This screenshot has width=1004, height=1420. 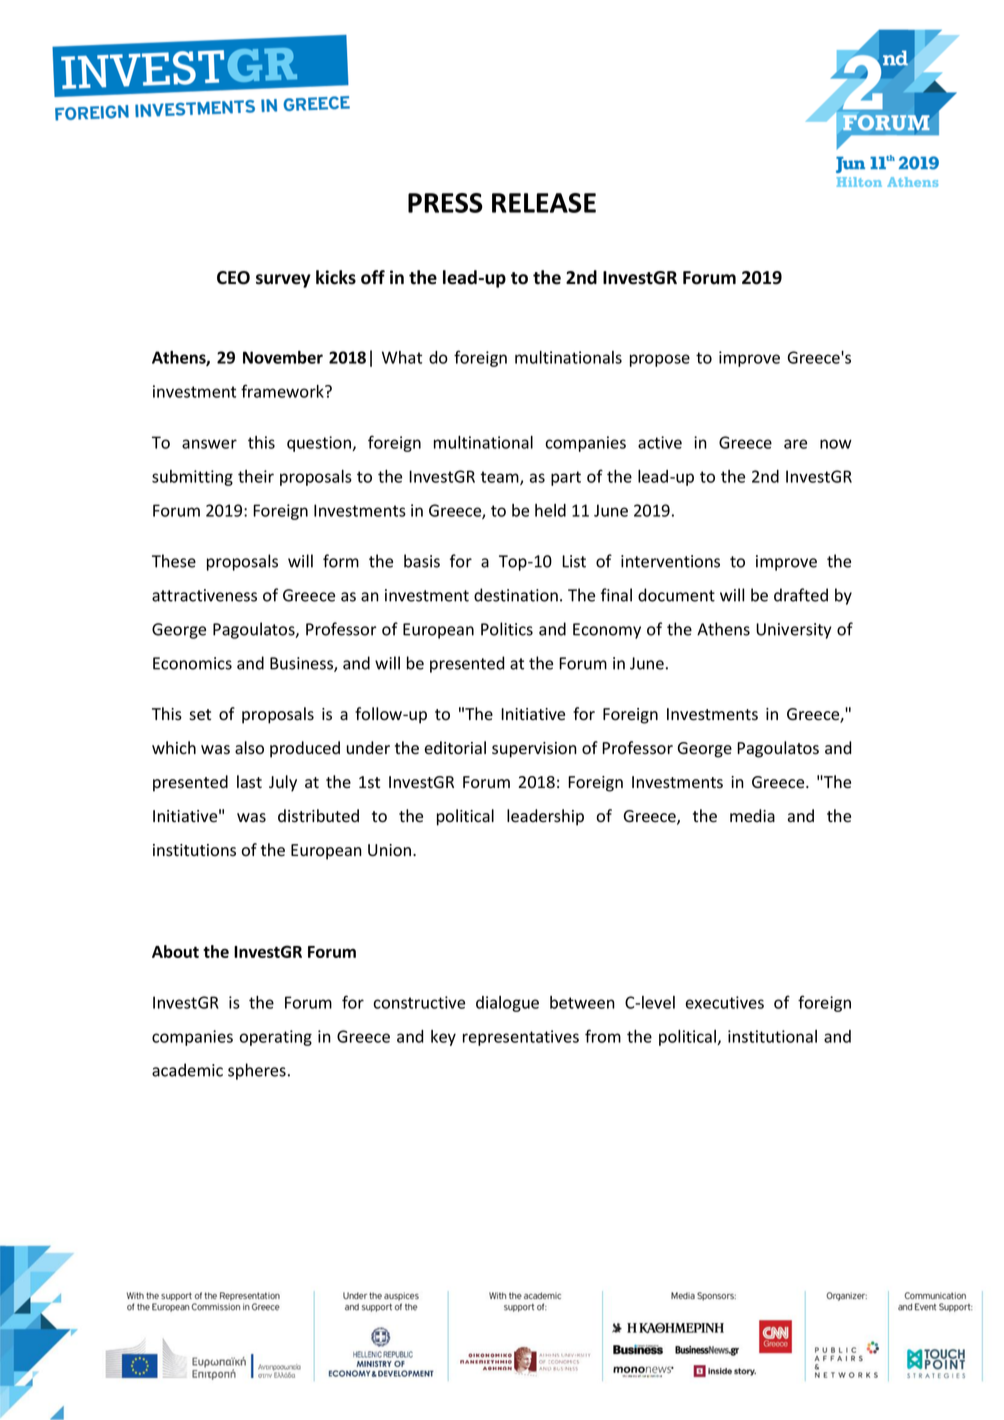 I want to click on representatives, so click(x=521, y=1038).
